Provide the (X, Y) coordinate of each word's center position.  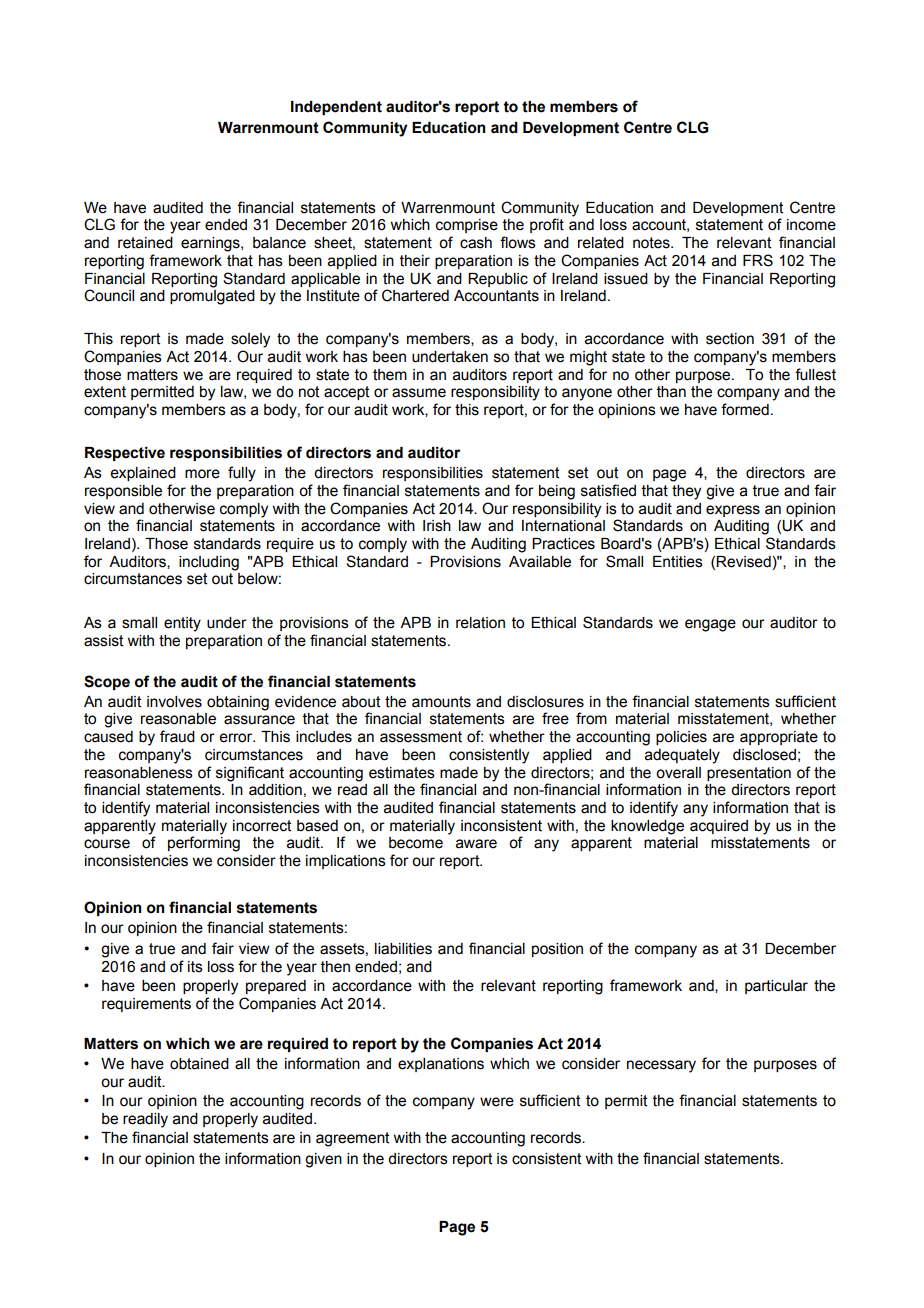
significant (250, 774)
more (202, 474)
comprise (467, 226)
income (811, 225)
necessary (661, 1066)
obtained (199, 1064)
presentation (749, 774)
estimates (402, 773)
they (686, 492)
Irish (437, 526)
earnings (211, 244)
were (497, 1102)
